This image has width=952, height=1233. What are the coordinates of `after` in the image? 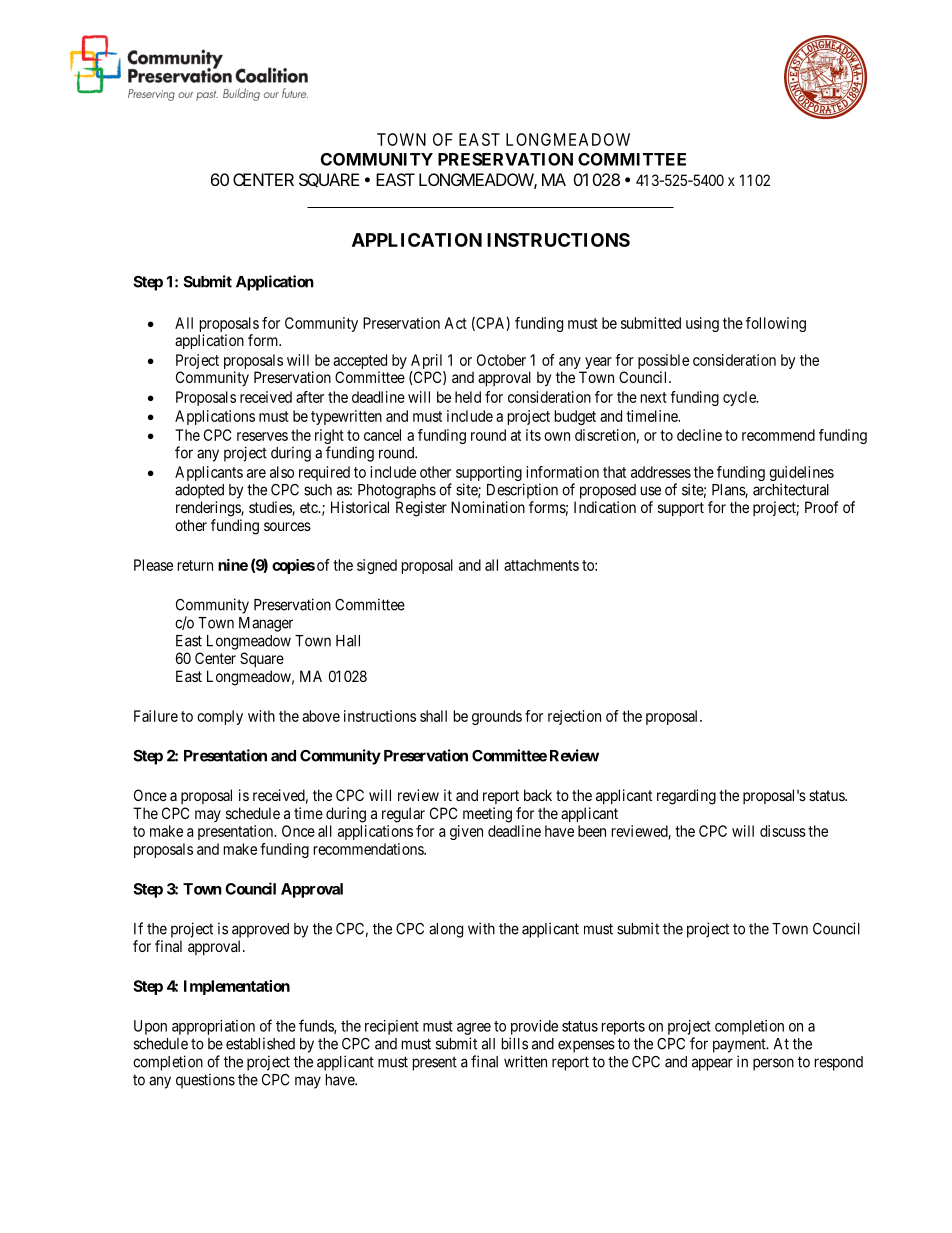 It's located at (310, 397).
